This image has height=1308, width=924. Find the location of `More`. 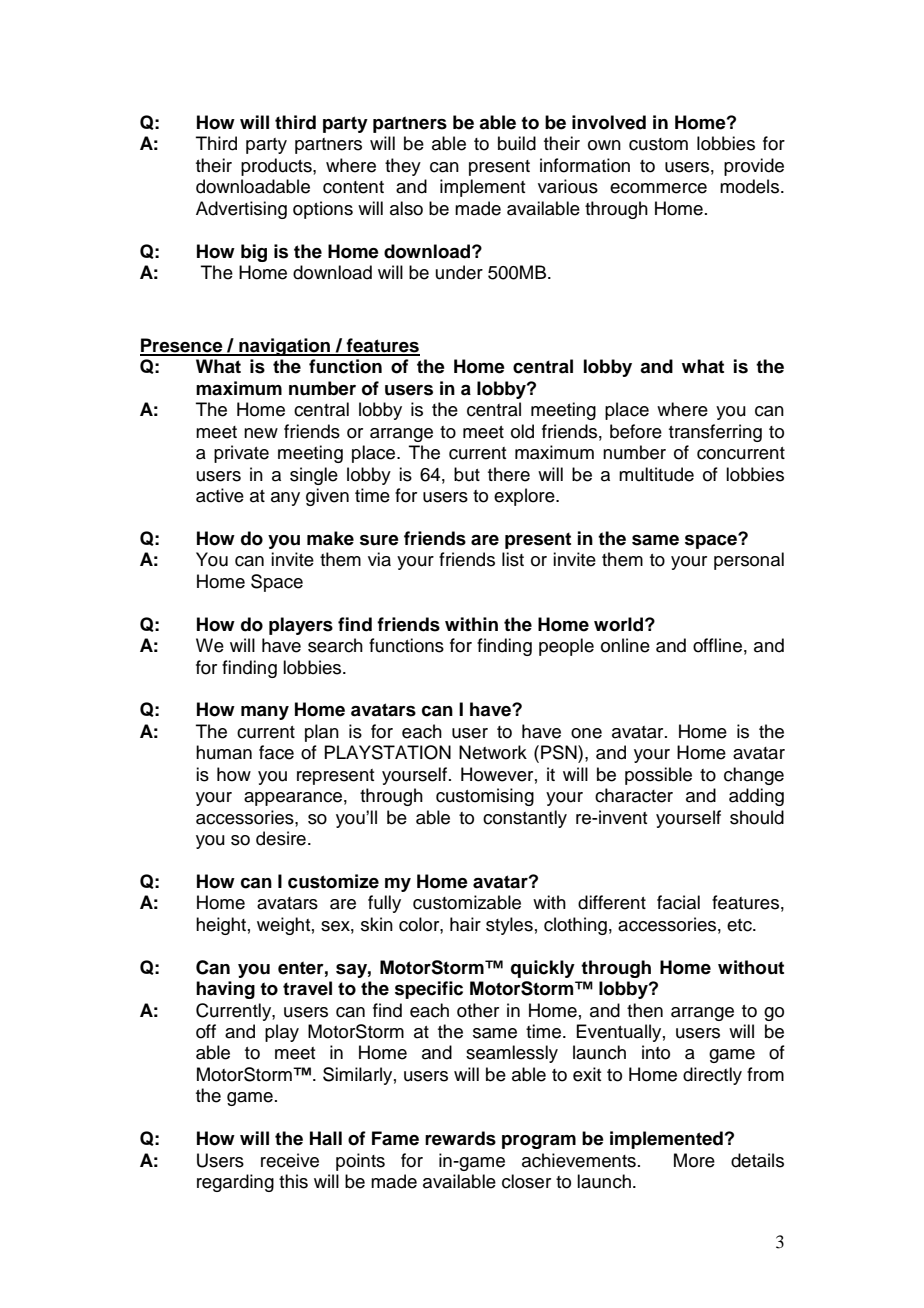

More is located at coordinates (694, 1160).
